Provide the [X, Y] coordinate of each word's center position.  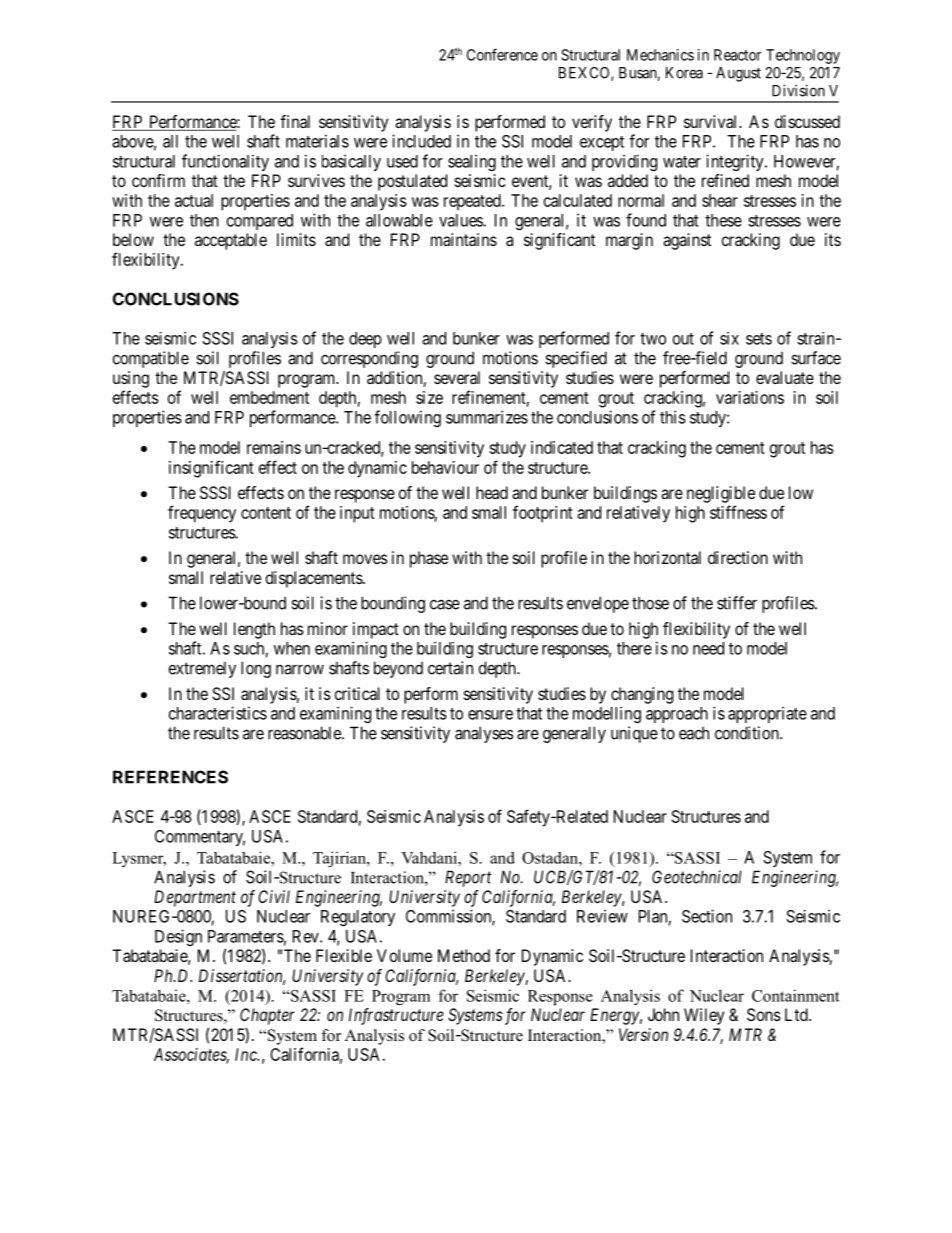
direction [738, 557]
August [738, 74]
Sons [764, 1014]
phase [429, 559]
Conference [502, 54]
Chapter [267, 1016]
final [295, 121]
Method [464, 955]
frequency [202, 514]
